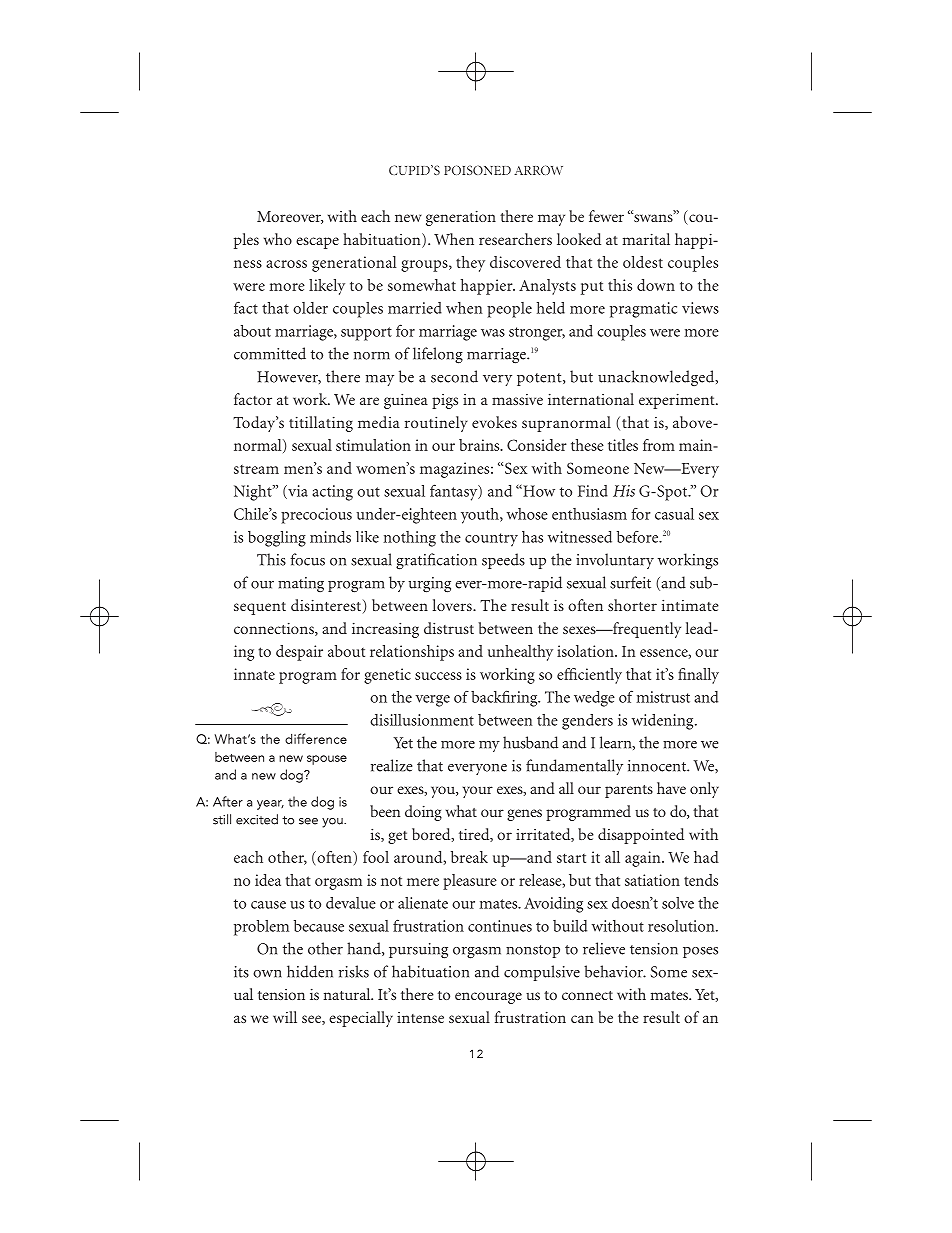 This image has width=952, height=1233. I want to click on unacknowledged, so click(657, 378).
